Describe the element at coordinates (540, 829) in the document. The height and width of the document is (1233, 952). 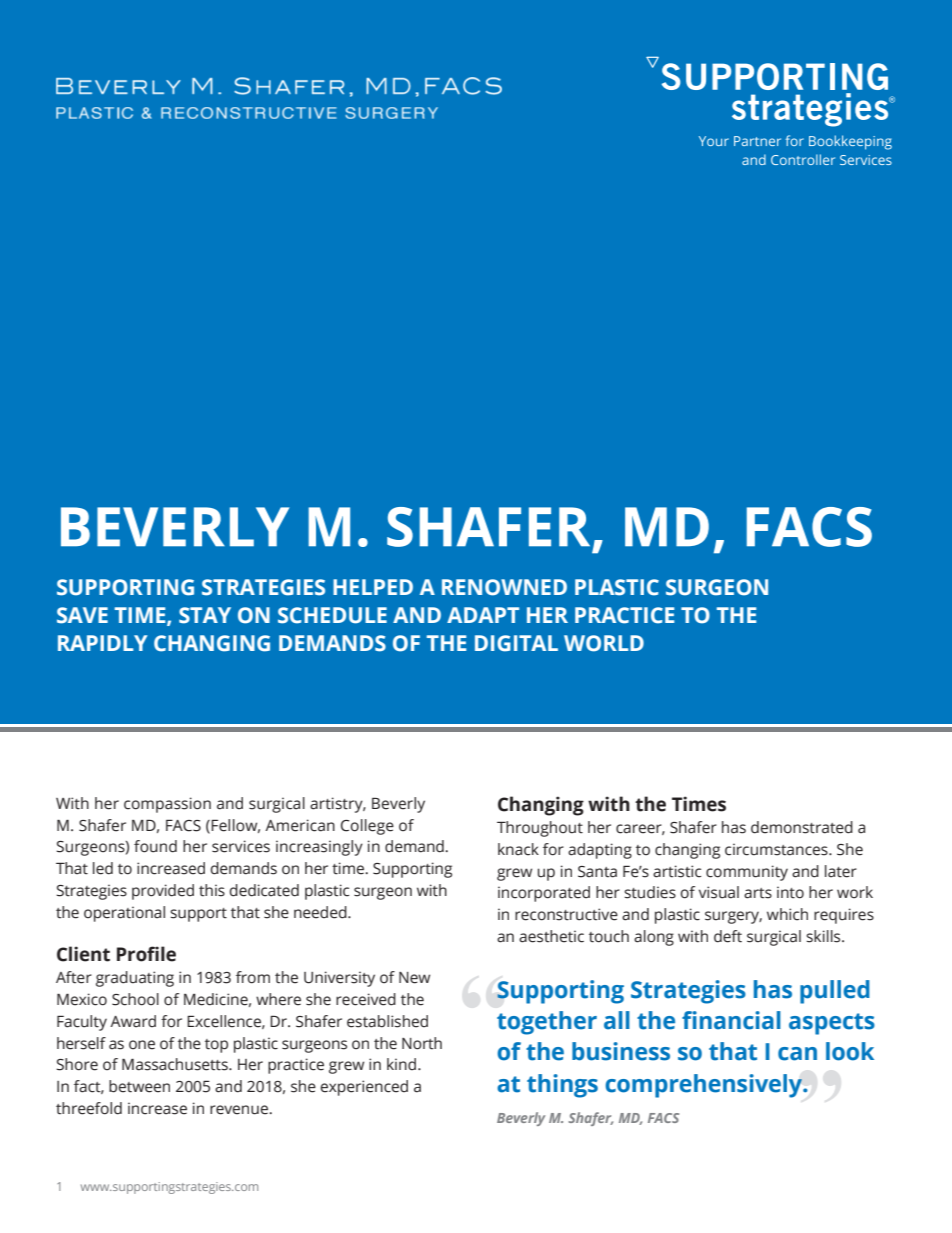
I see `Throughout` at that location.
